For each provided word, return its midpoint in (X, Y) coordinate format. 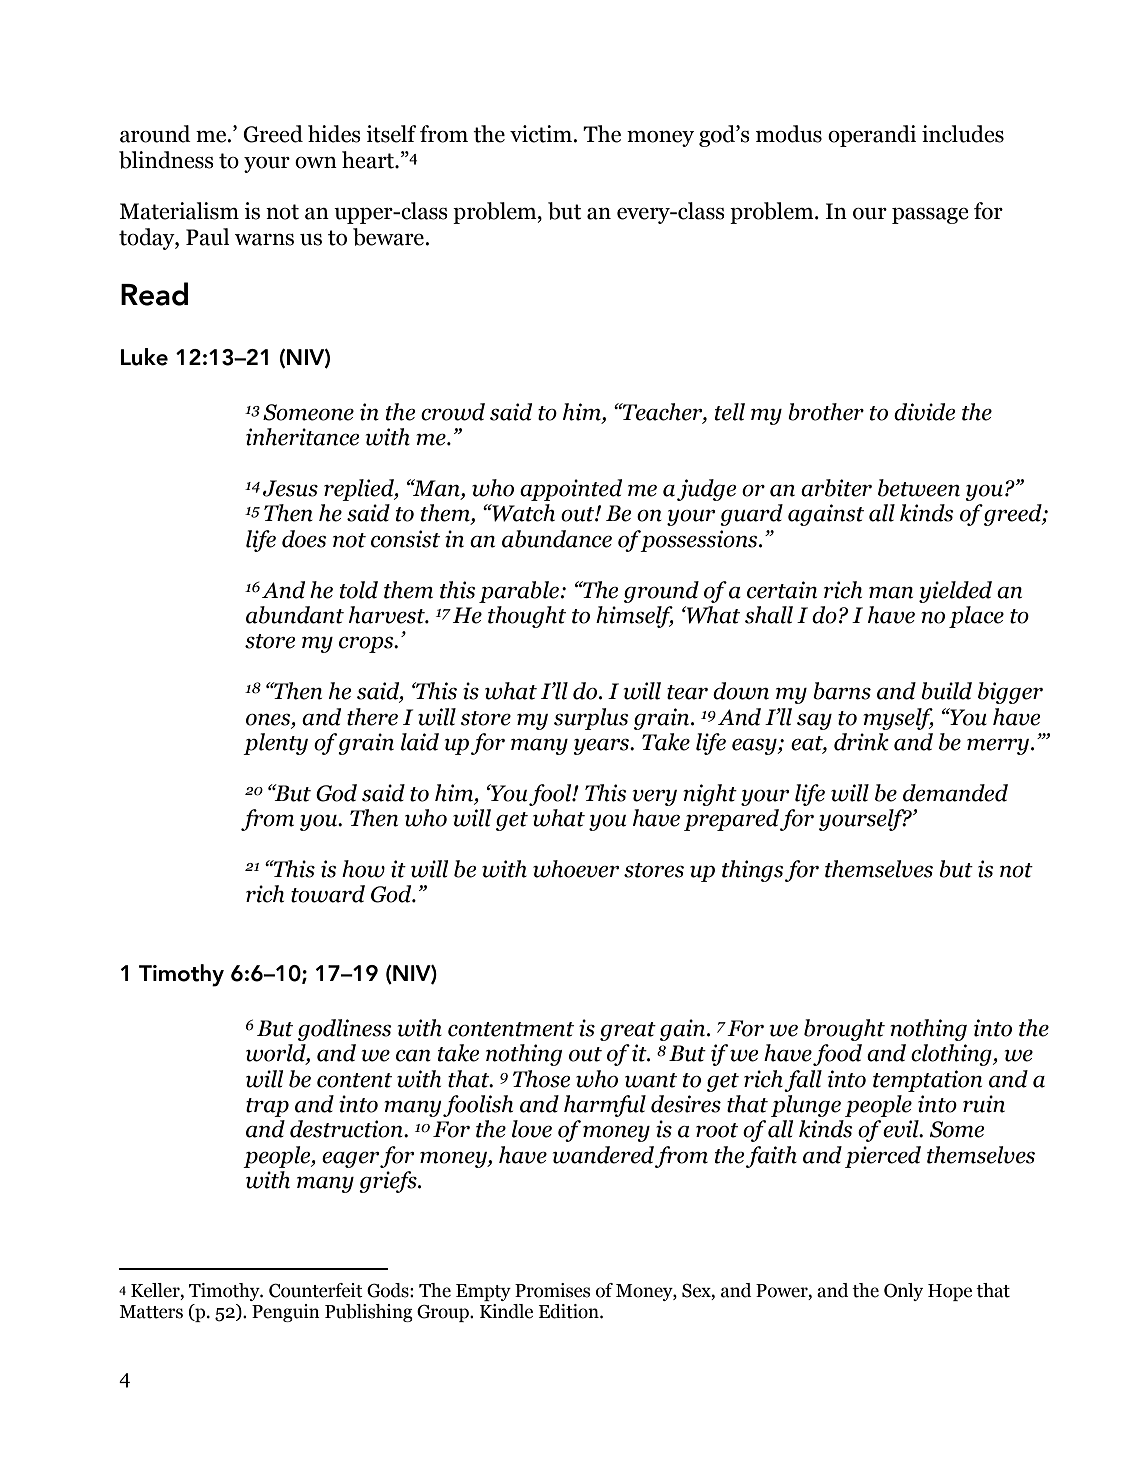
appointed (571, 490)
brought (844, 1030)
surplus (591, 719)
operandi (872, 136)
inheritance (303, 437)
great (628, 1031)
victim (542, 134)
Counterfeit (316, 1290)
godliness (345, 1030)
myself (898, 719)
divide (925, 412)
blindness (166, 160)
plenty (275, 744)
